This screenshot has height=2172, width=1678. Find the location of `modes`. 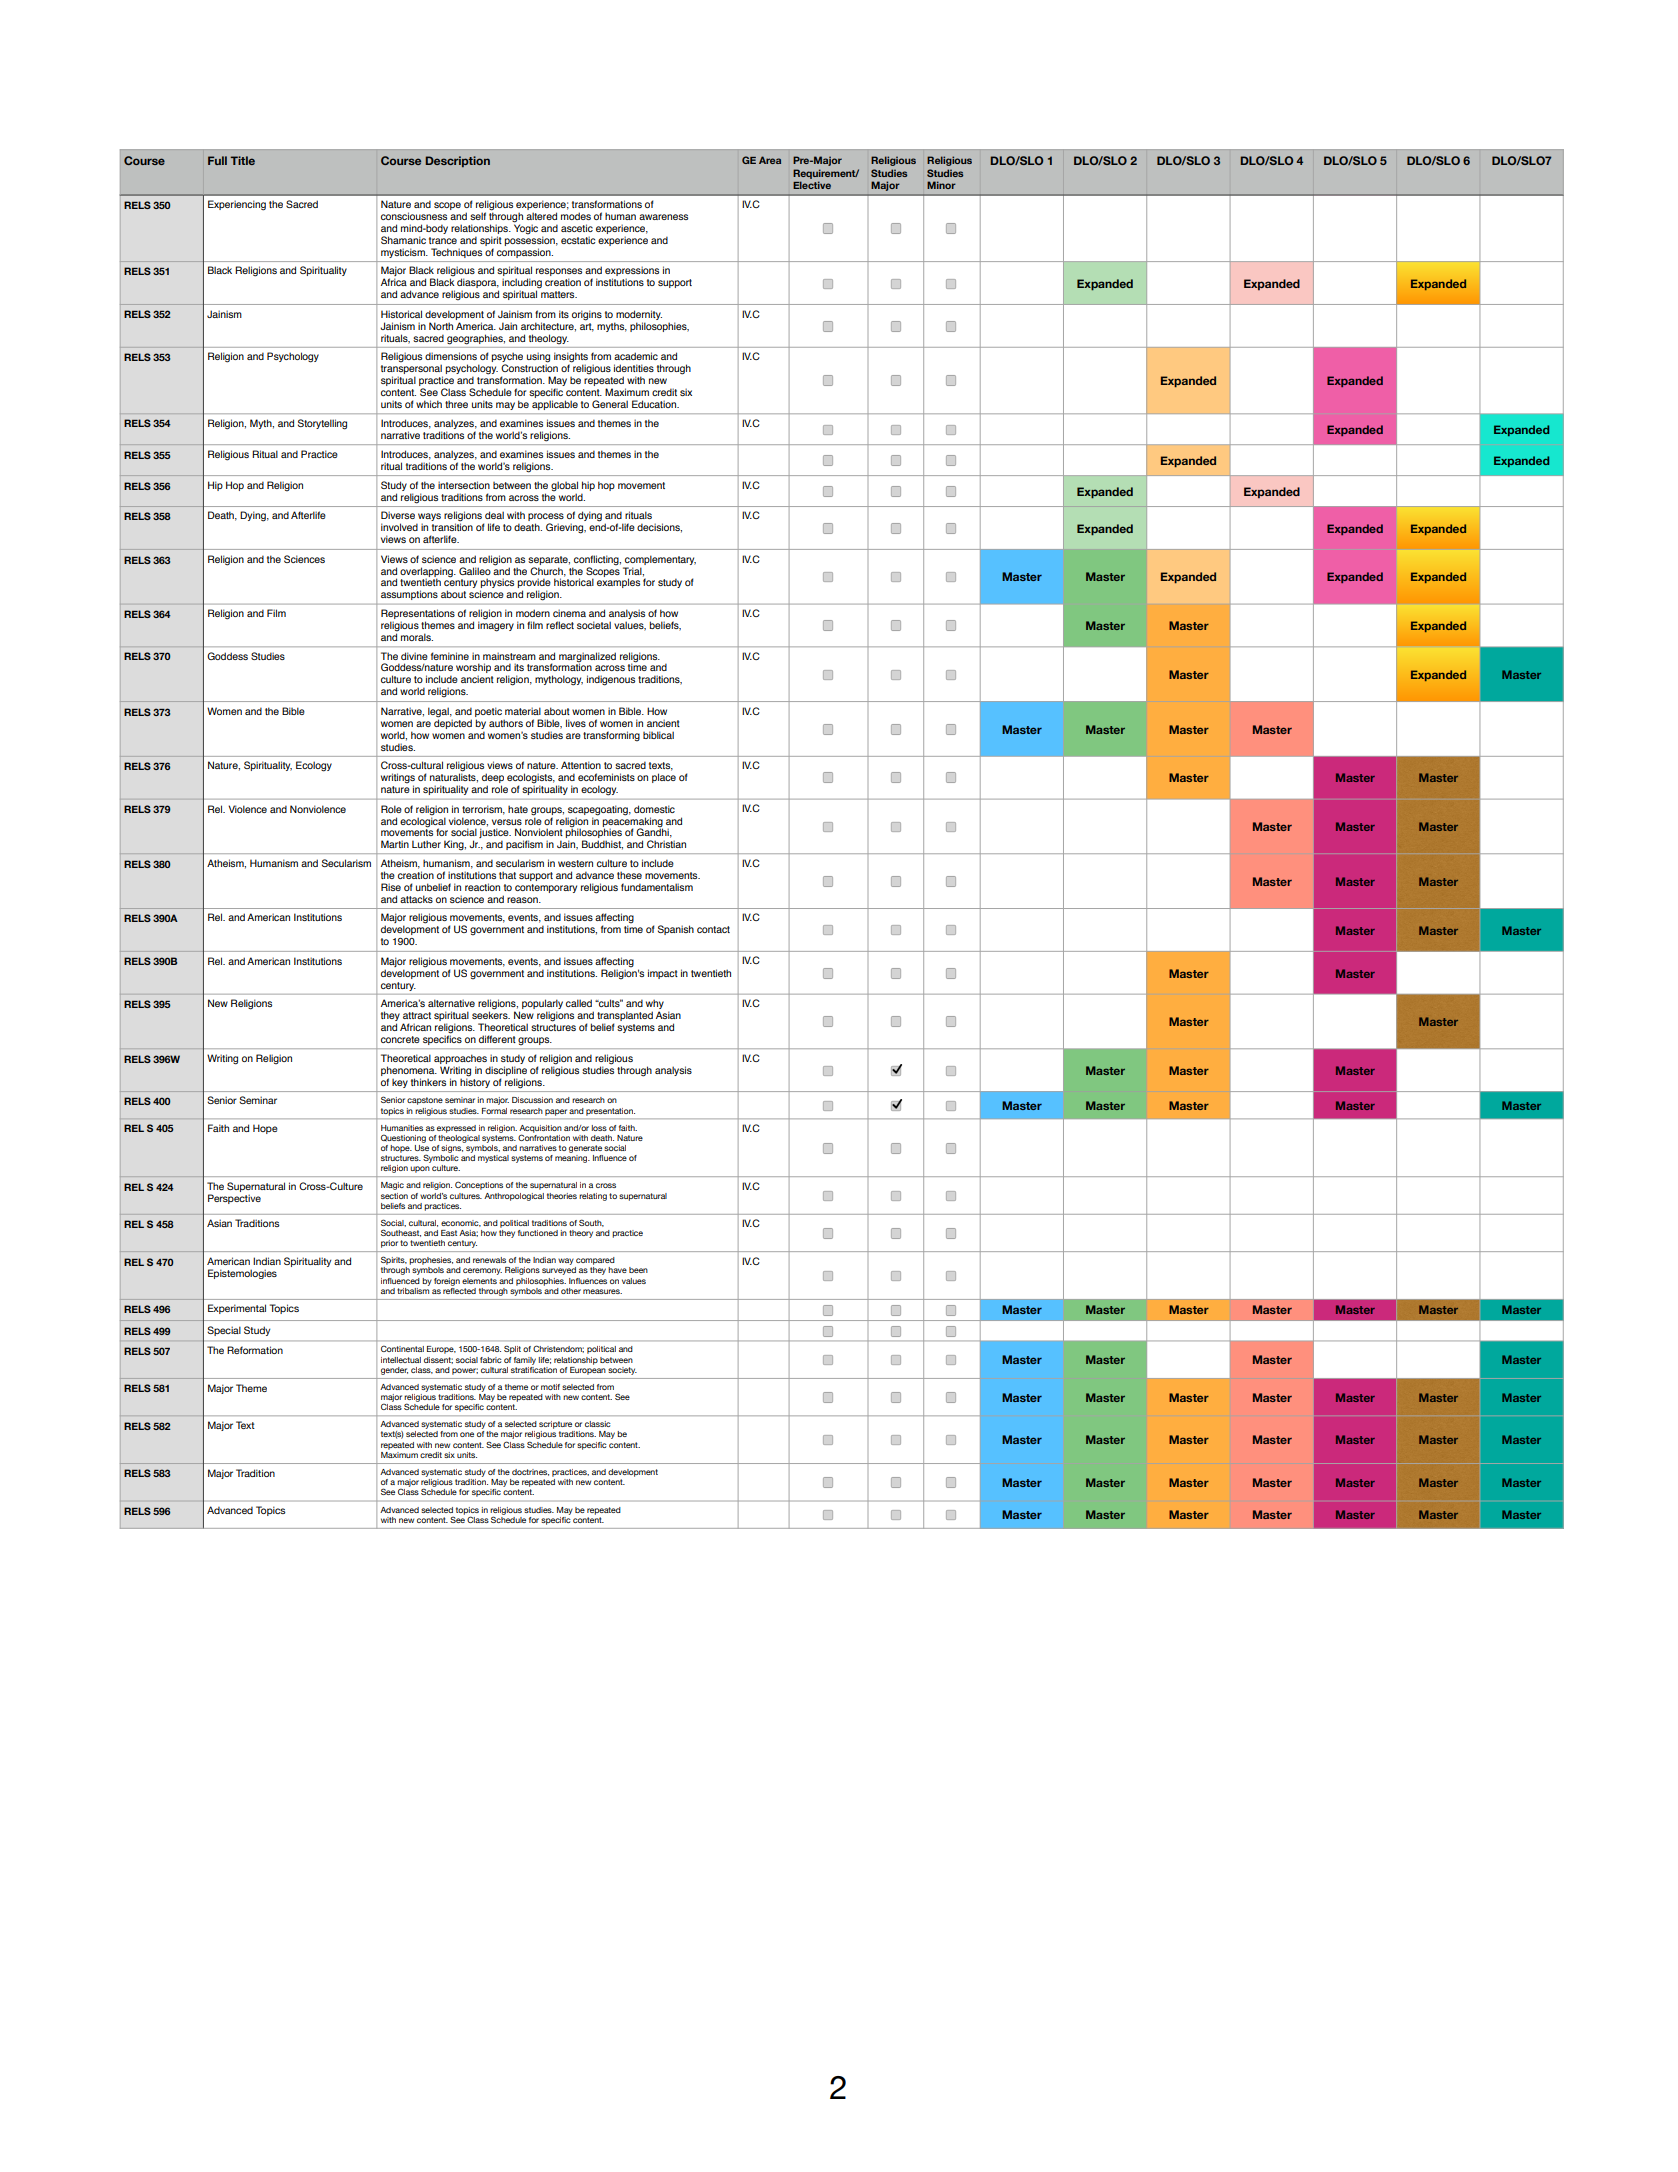

modes is located at coordinates (576, 216).
